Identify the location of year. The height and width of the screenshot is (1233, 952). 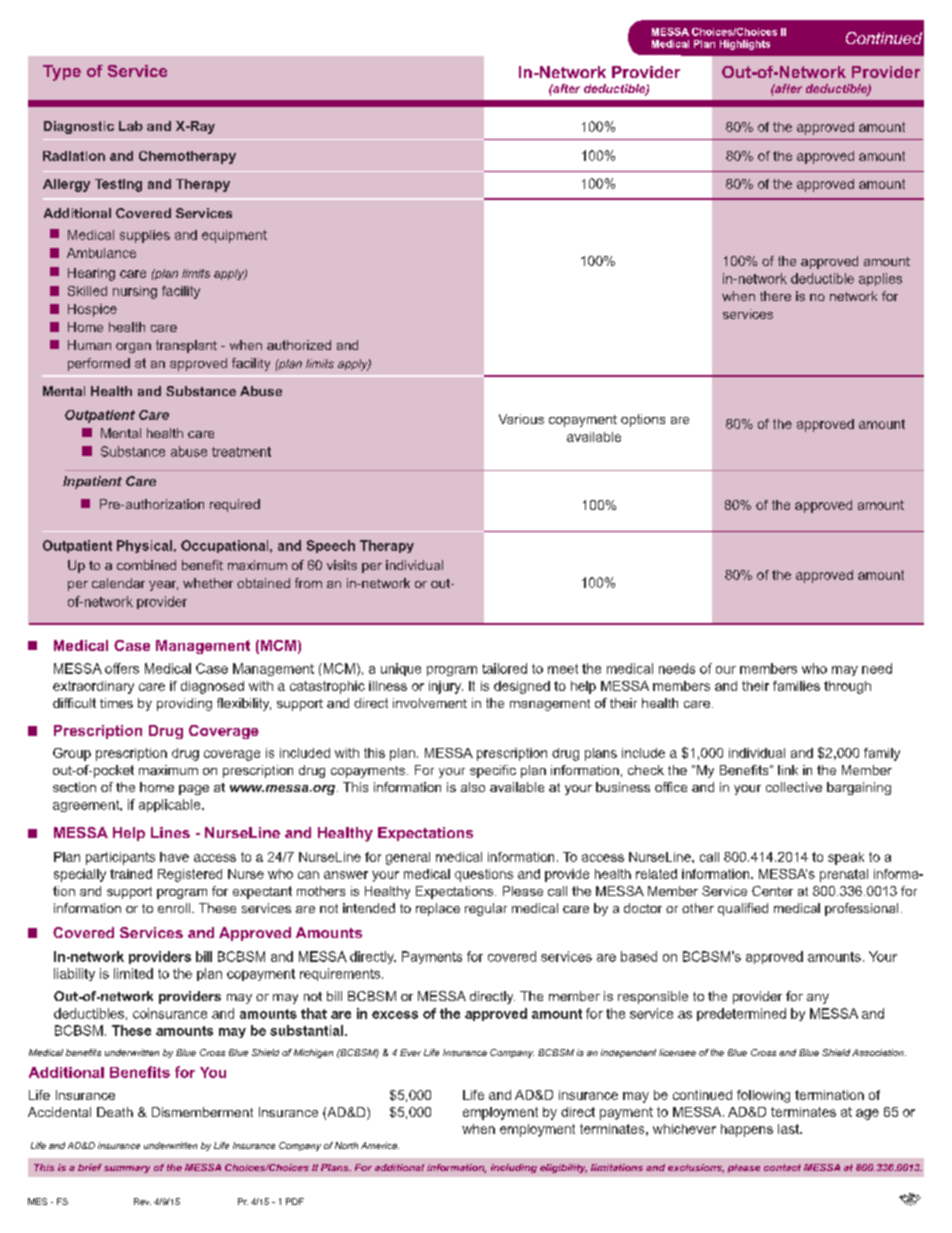
(163, 586).
